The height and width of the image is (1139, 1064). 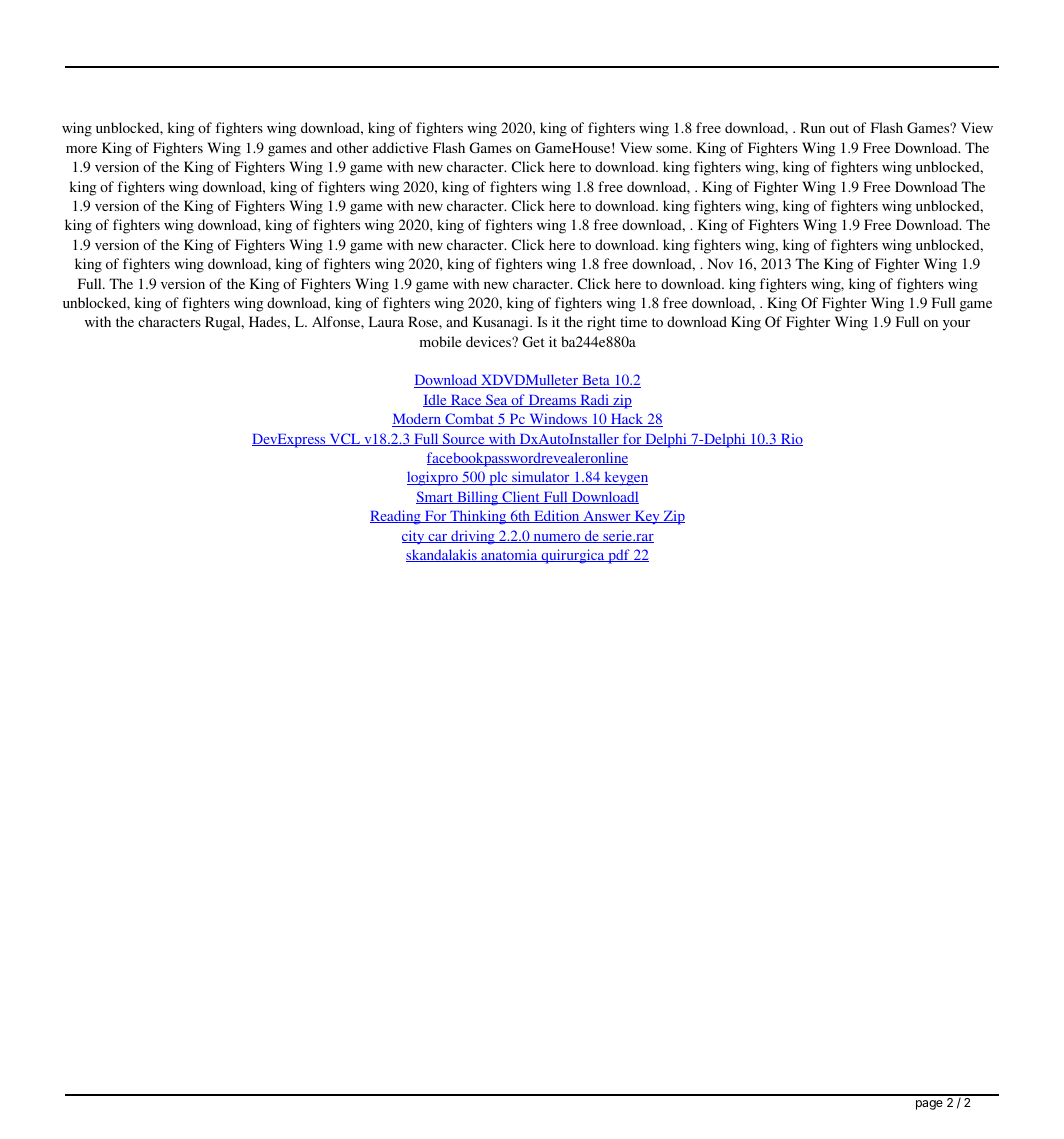 I want to click on pdf, so click(x=619, y=556).
